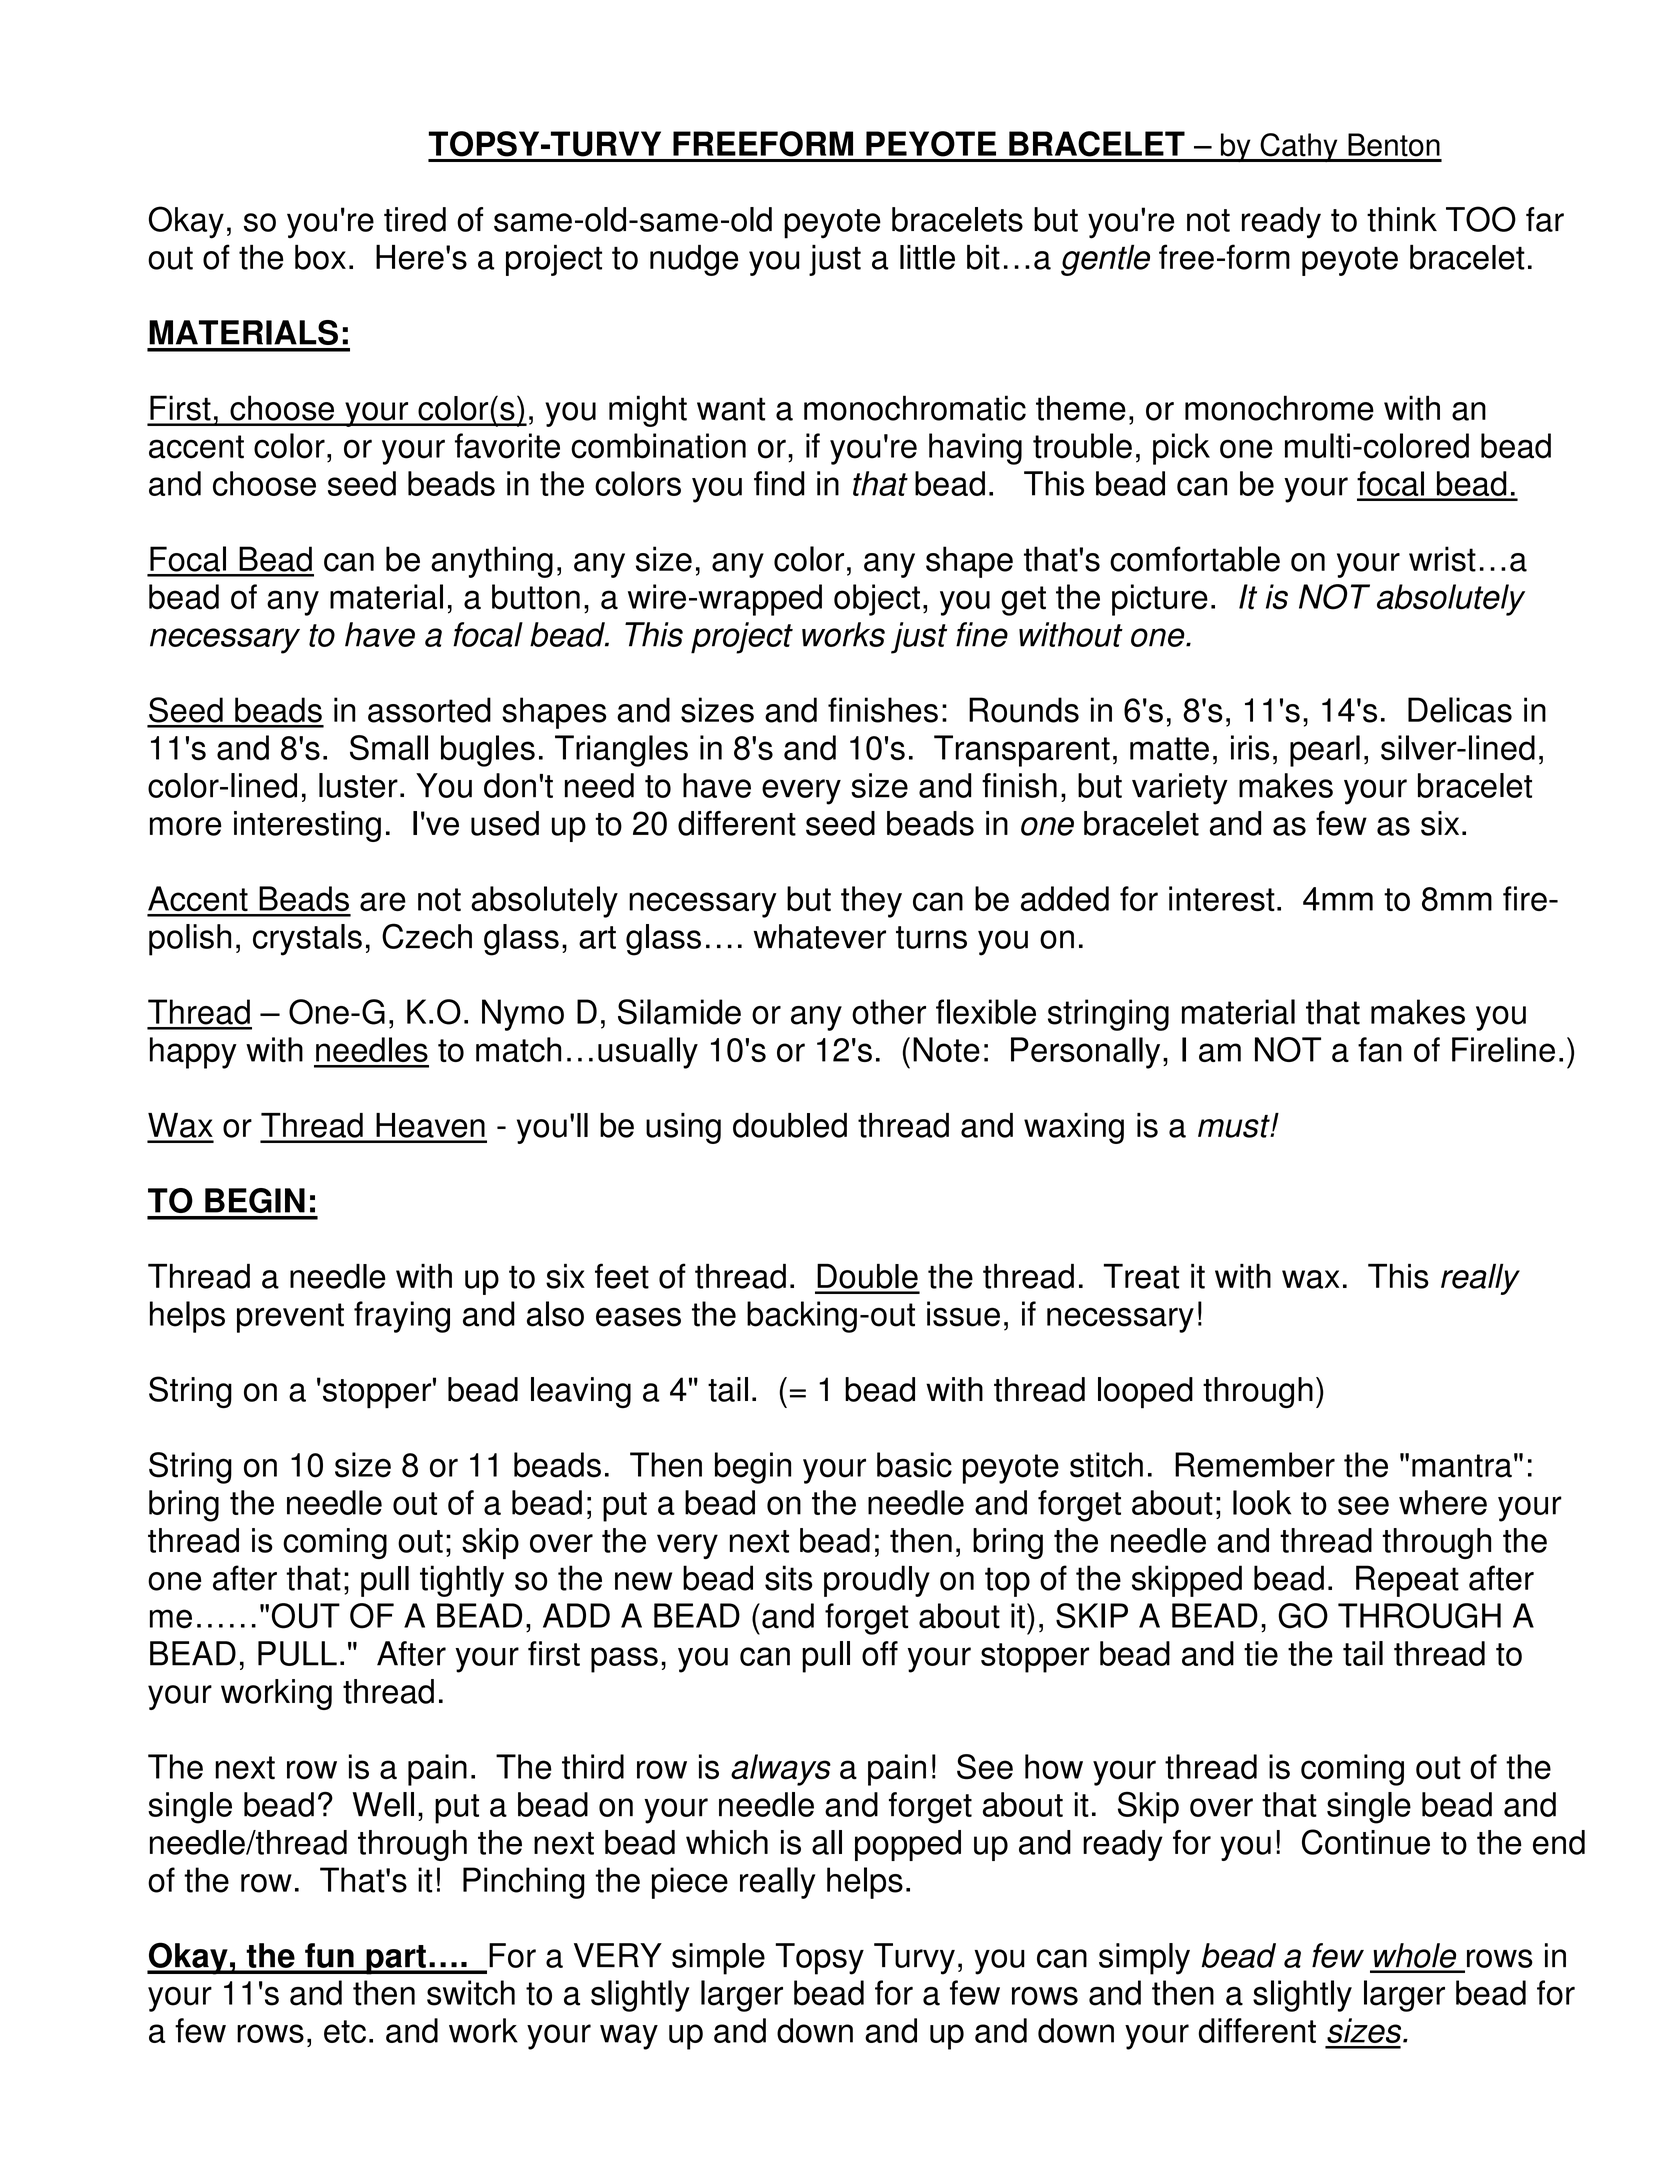  What do you see at coordinates (402, 1317) in the document?
I see `fraying` at bounding box center [402, 1317].
